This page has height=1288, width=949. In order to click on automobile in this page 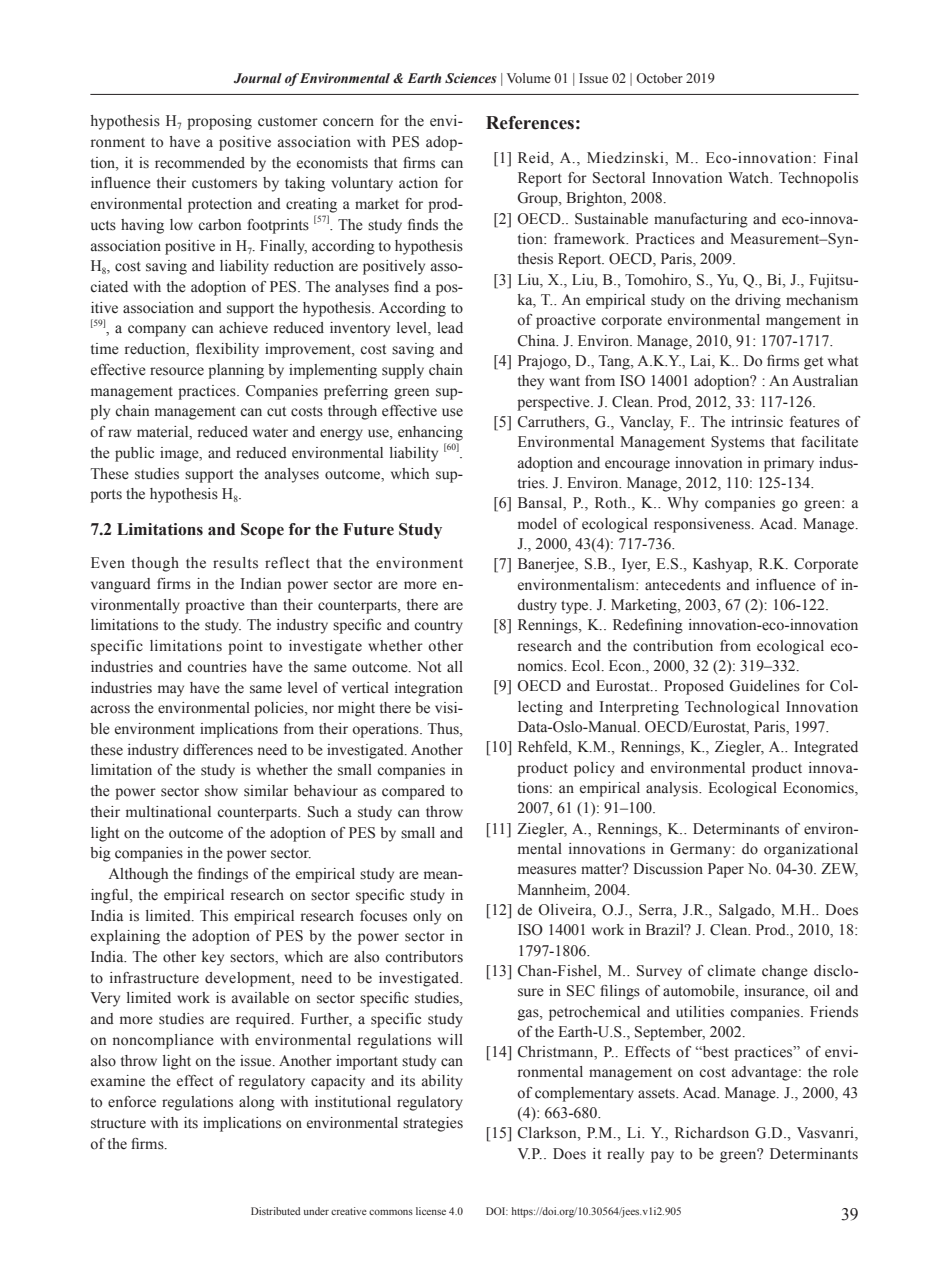, I will do `click(700, 992)`.
